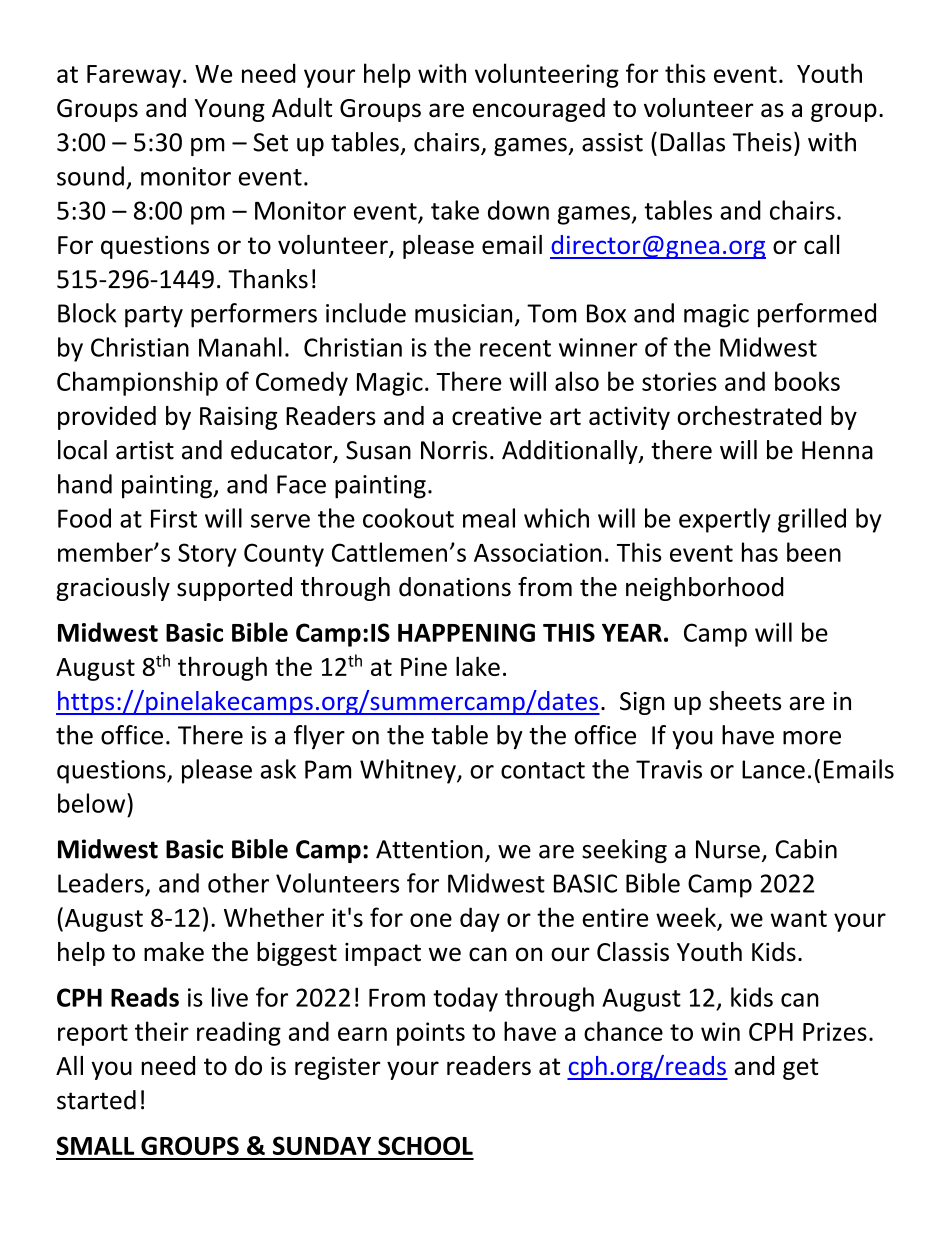 Image resolution: width=952 pixels, height=1233 pixels. I want to click on Young, so click(229, 110).
